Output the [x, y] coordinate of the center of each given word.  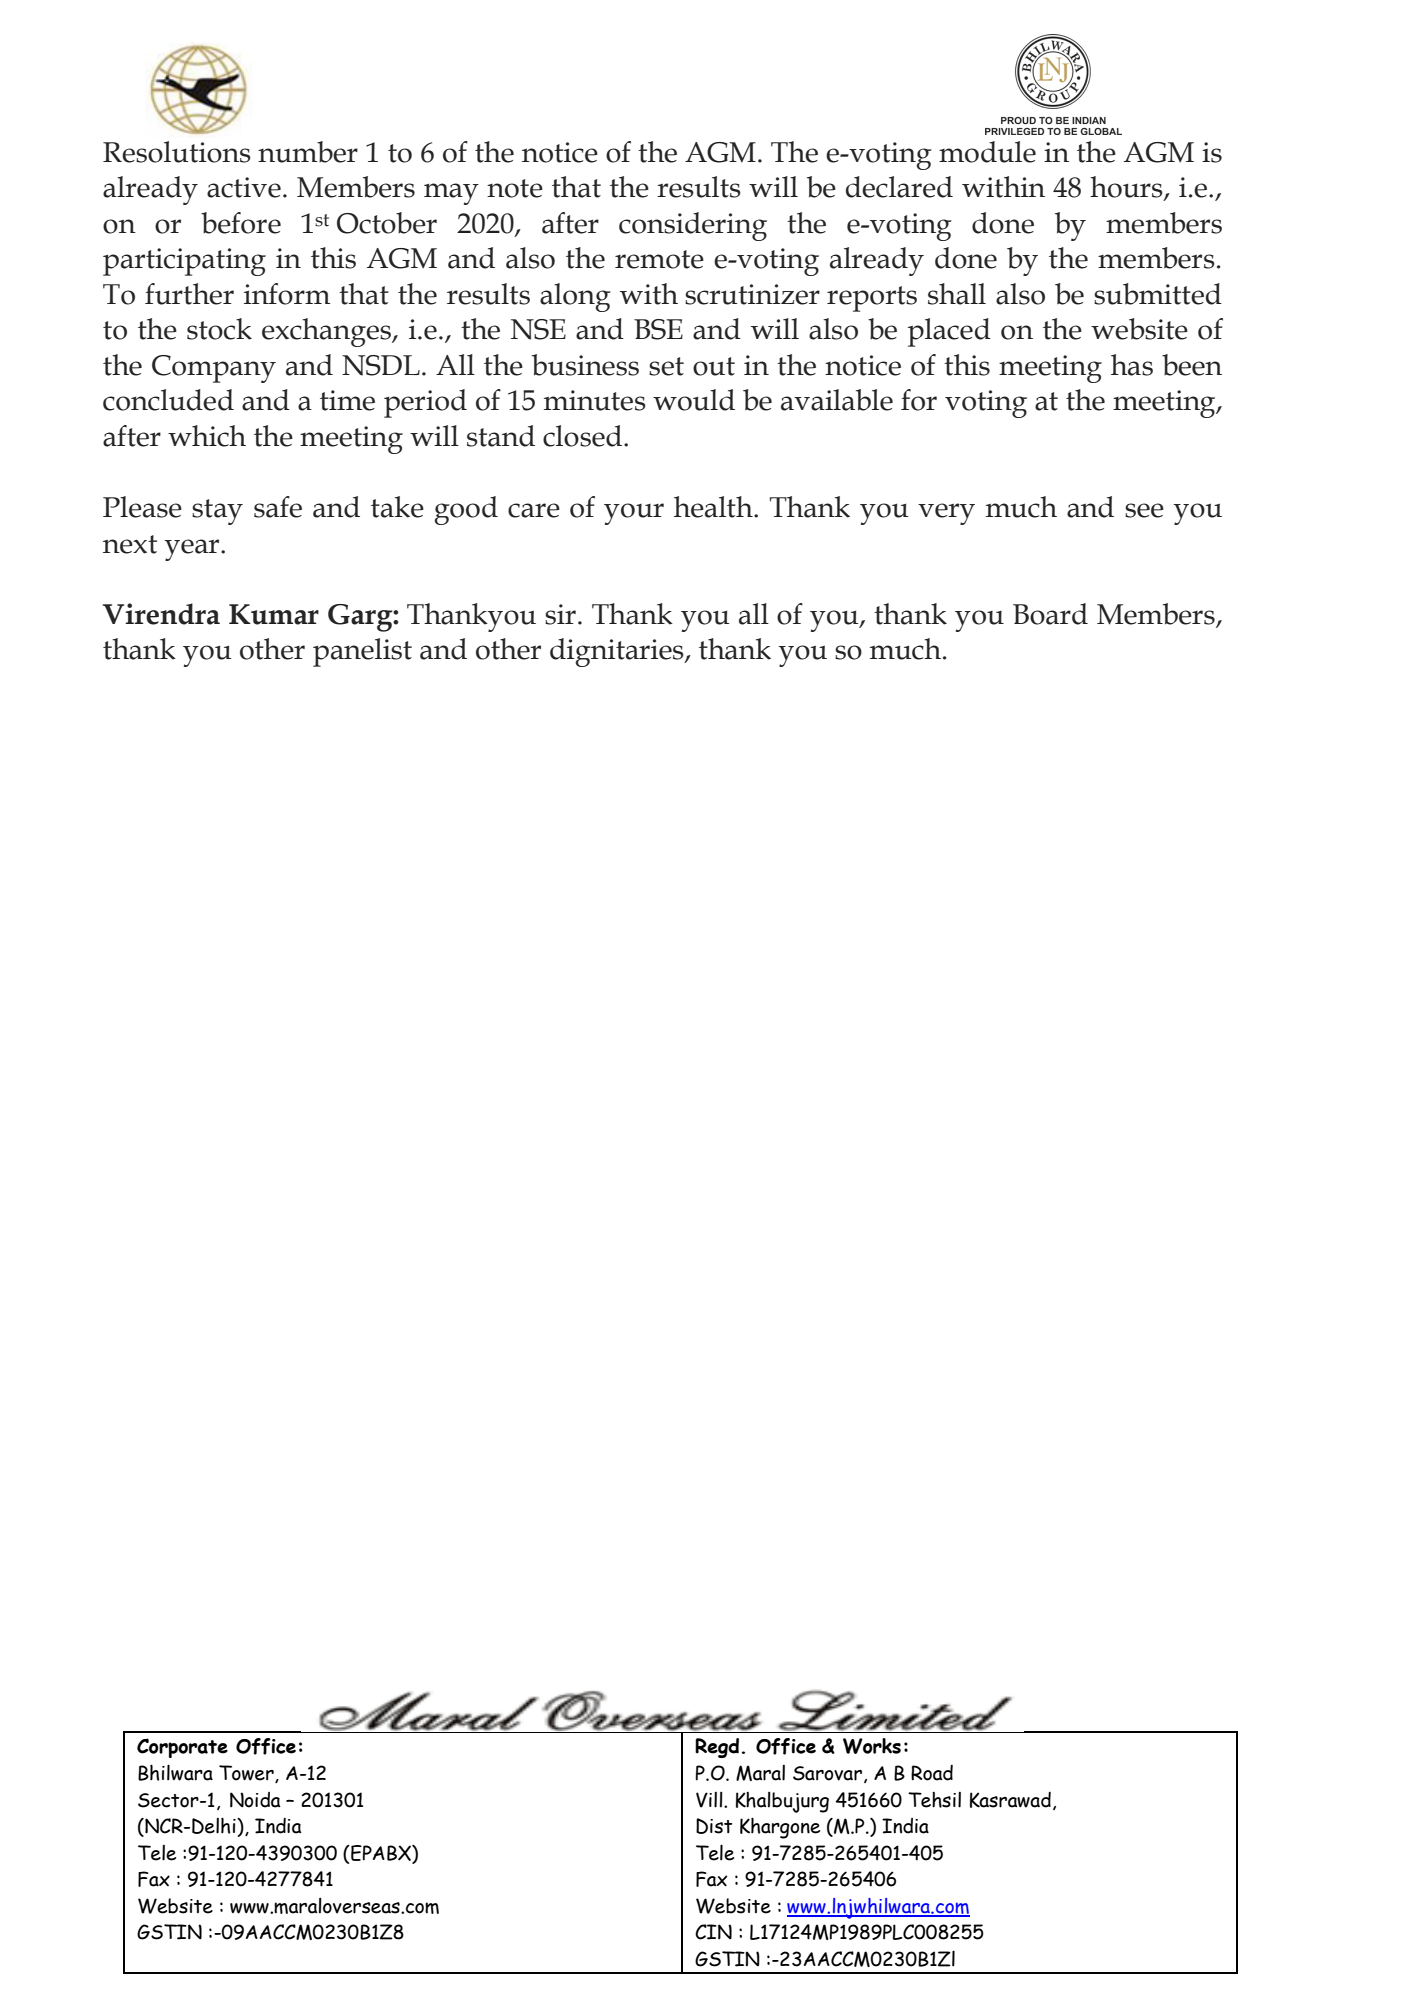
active [244, 187]
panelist [362, 652]
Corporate [182, 1748]
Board [1050, 614]
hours [1127, 188]
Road [932, 1773]
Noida [255, 1800]
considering [693, 226]
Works [872, 1746]
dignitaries [618, 652]
